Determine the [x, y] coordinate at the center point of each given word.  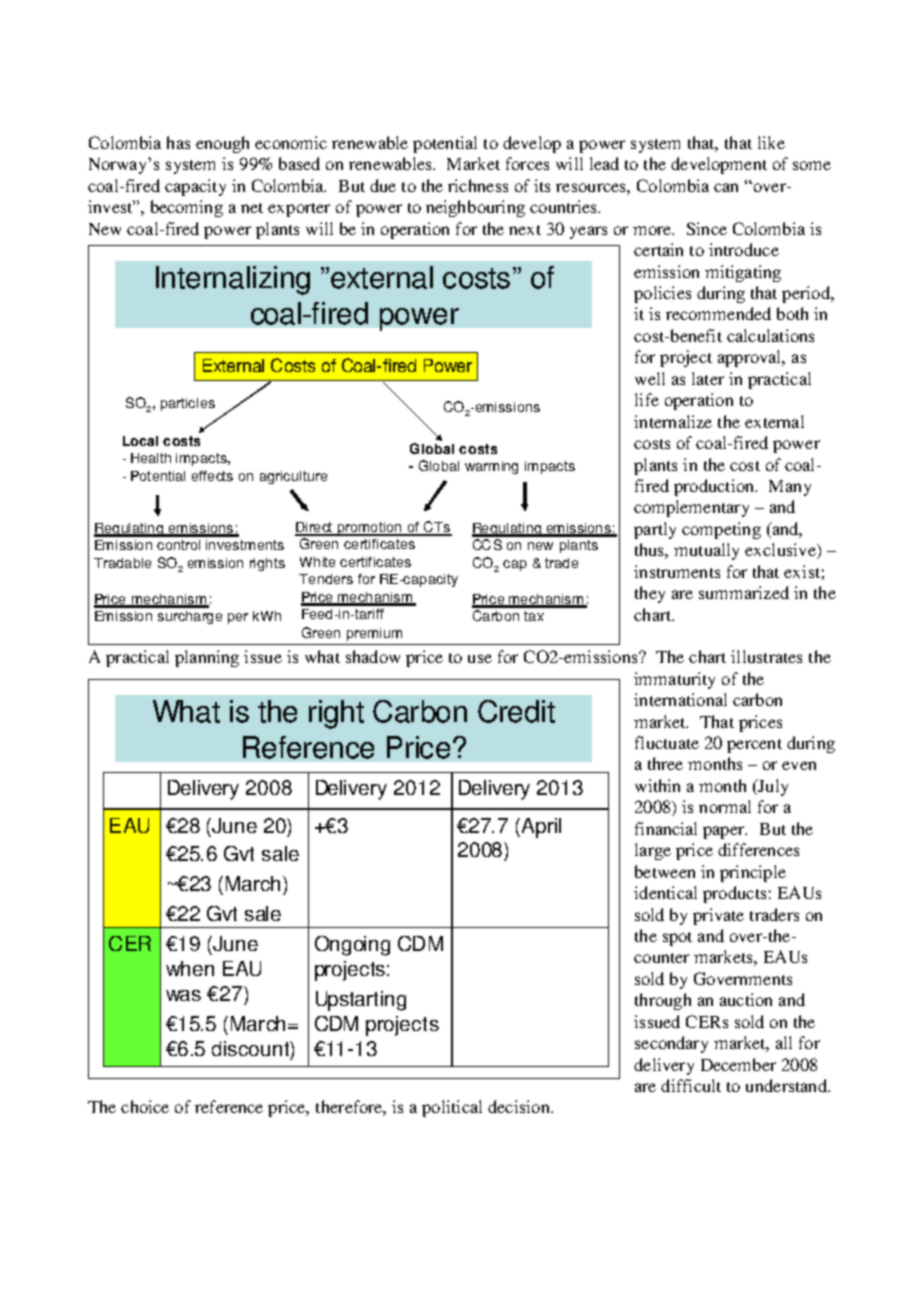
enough [222, 144]
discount [251, 1048]
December [738, 1064]
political [452, 1108]
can [726, 187]
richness [478, 185]
